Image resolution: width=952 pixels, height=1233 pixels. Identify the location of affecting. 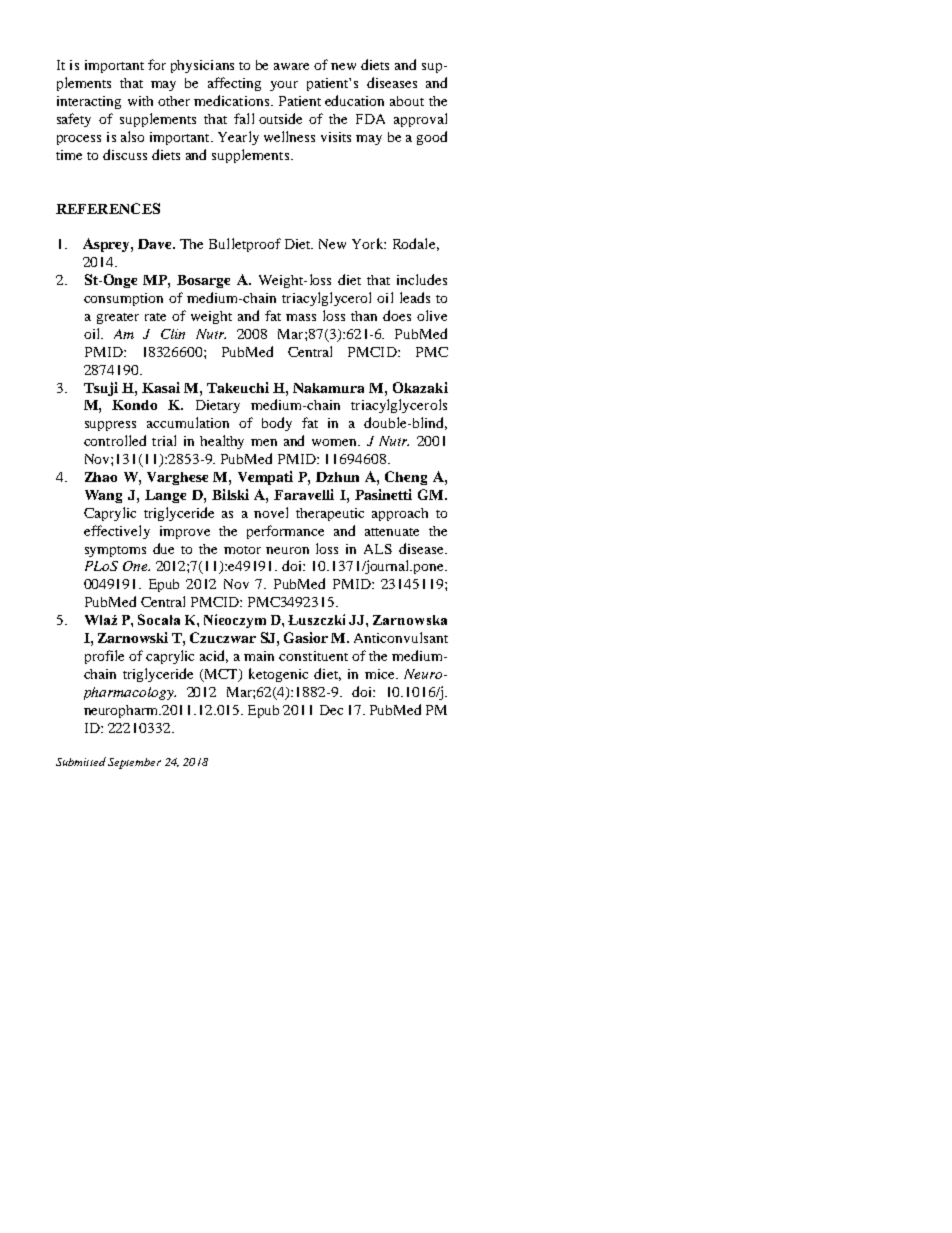
(234, 84).
